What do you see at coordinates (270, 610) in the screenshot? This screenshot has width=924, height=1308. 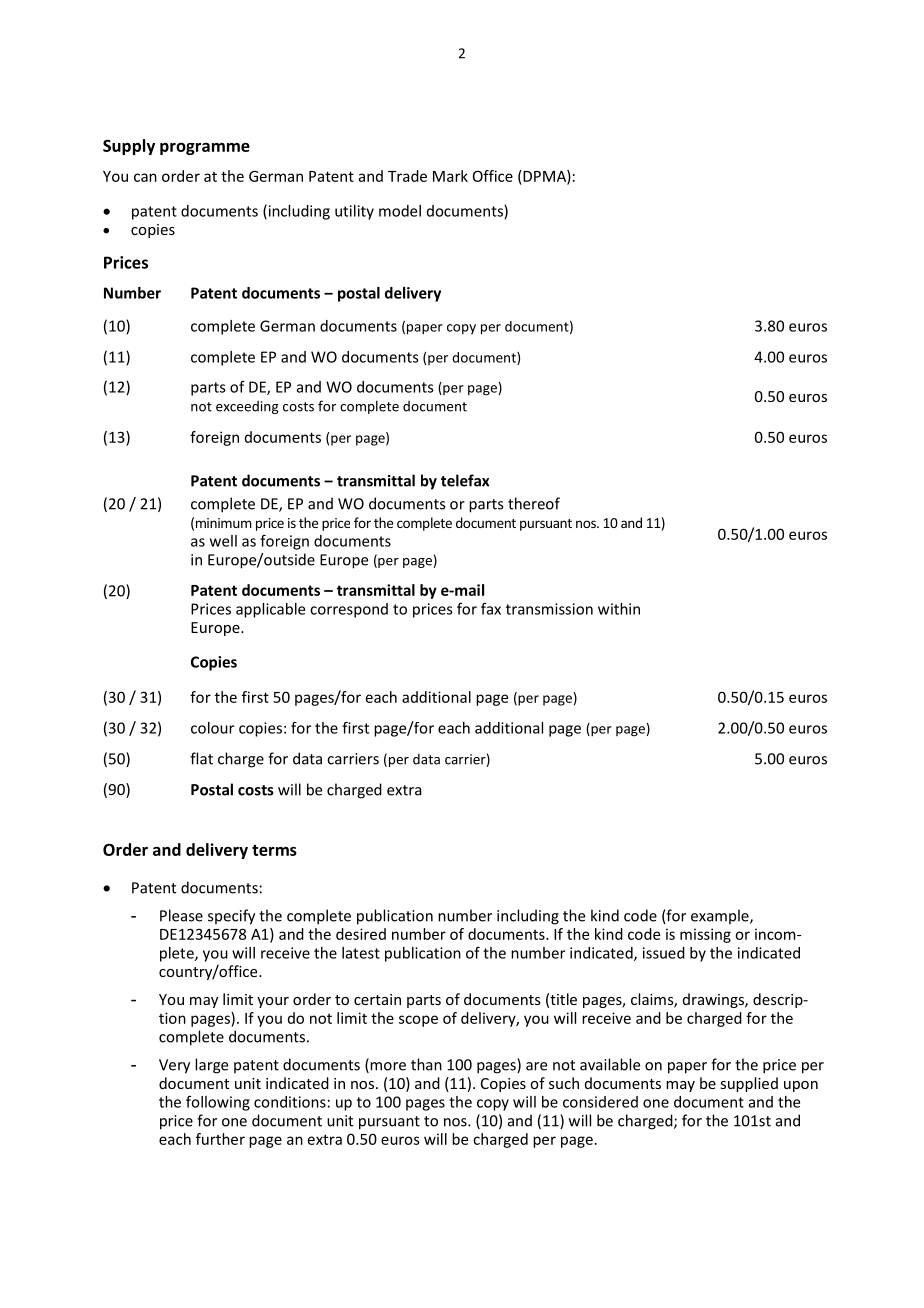 I see `applicable` at bounding box center [270, 610].
